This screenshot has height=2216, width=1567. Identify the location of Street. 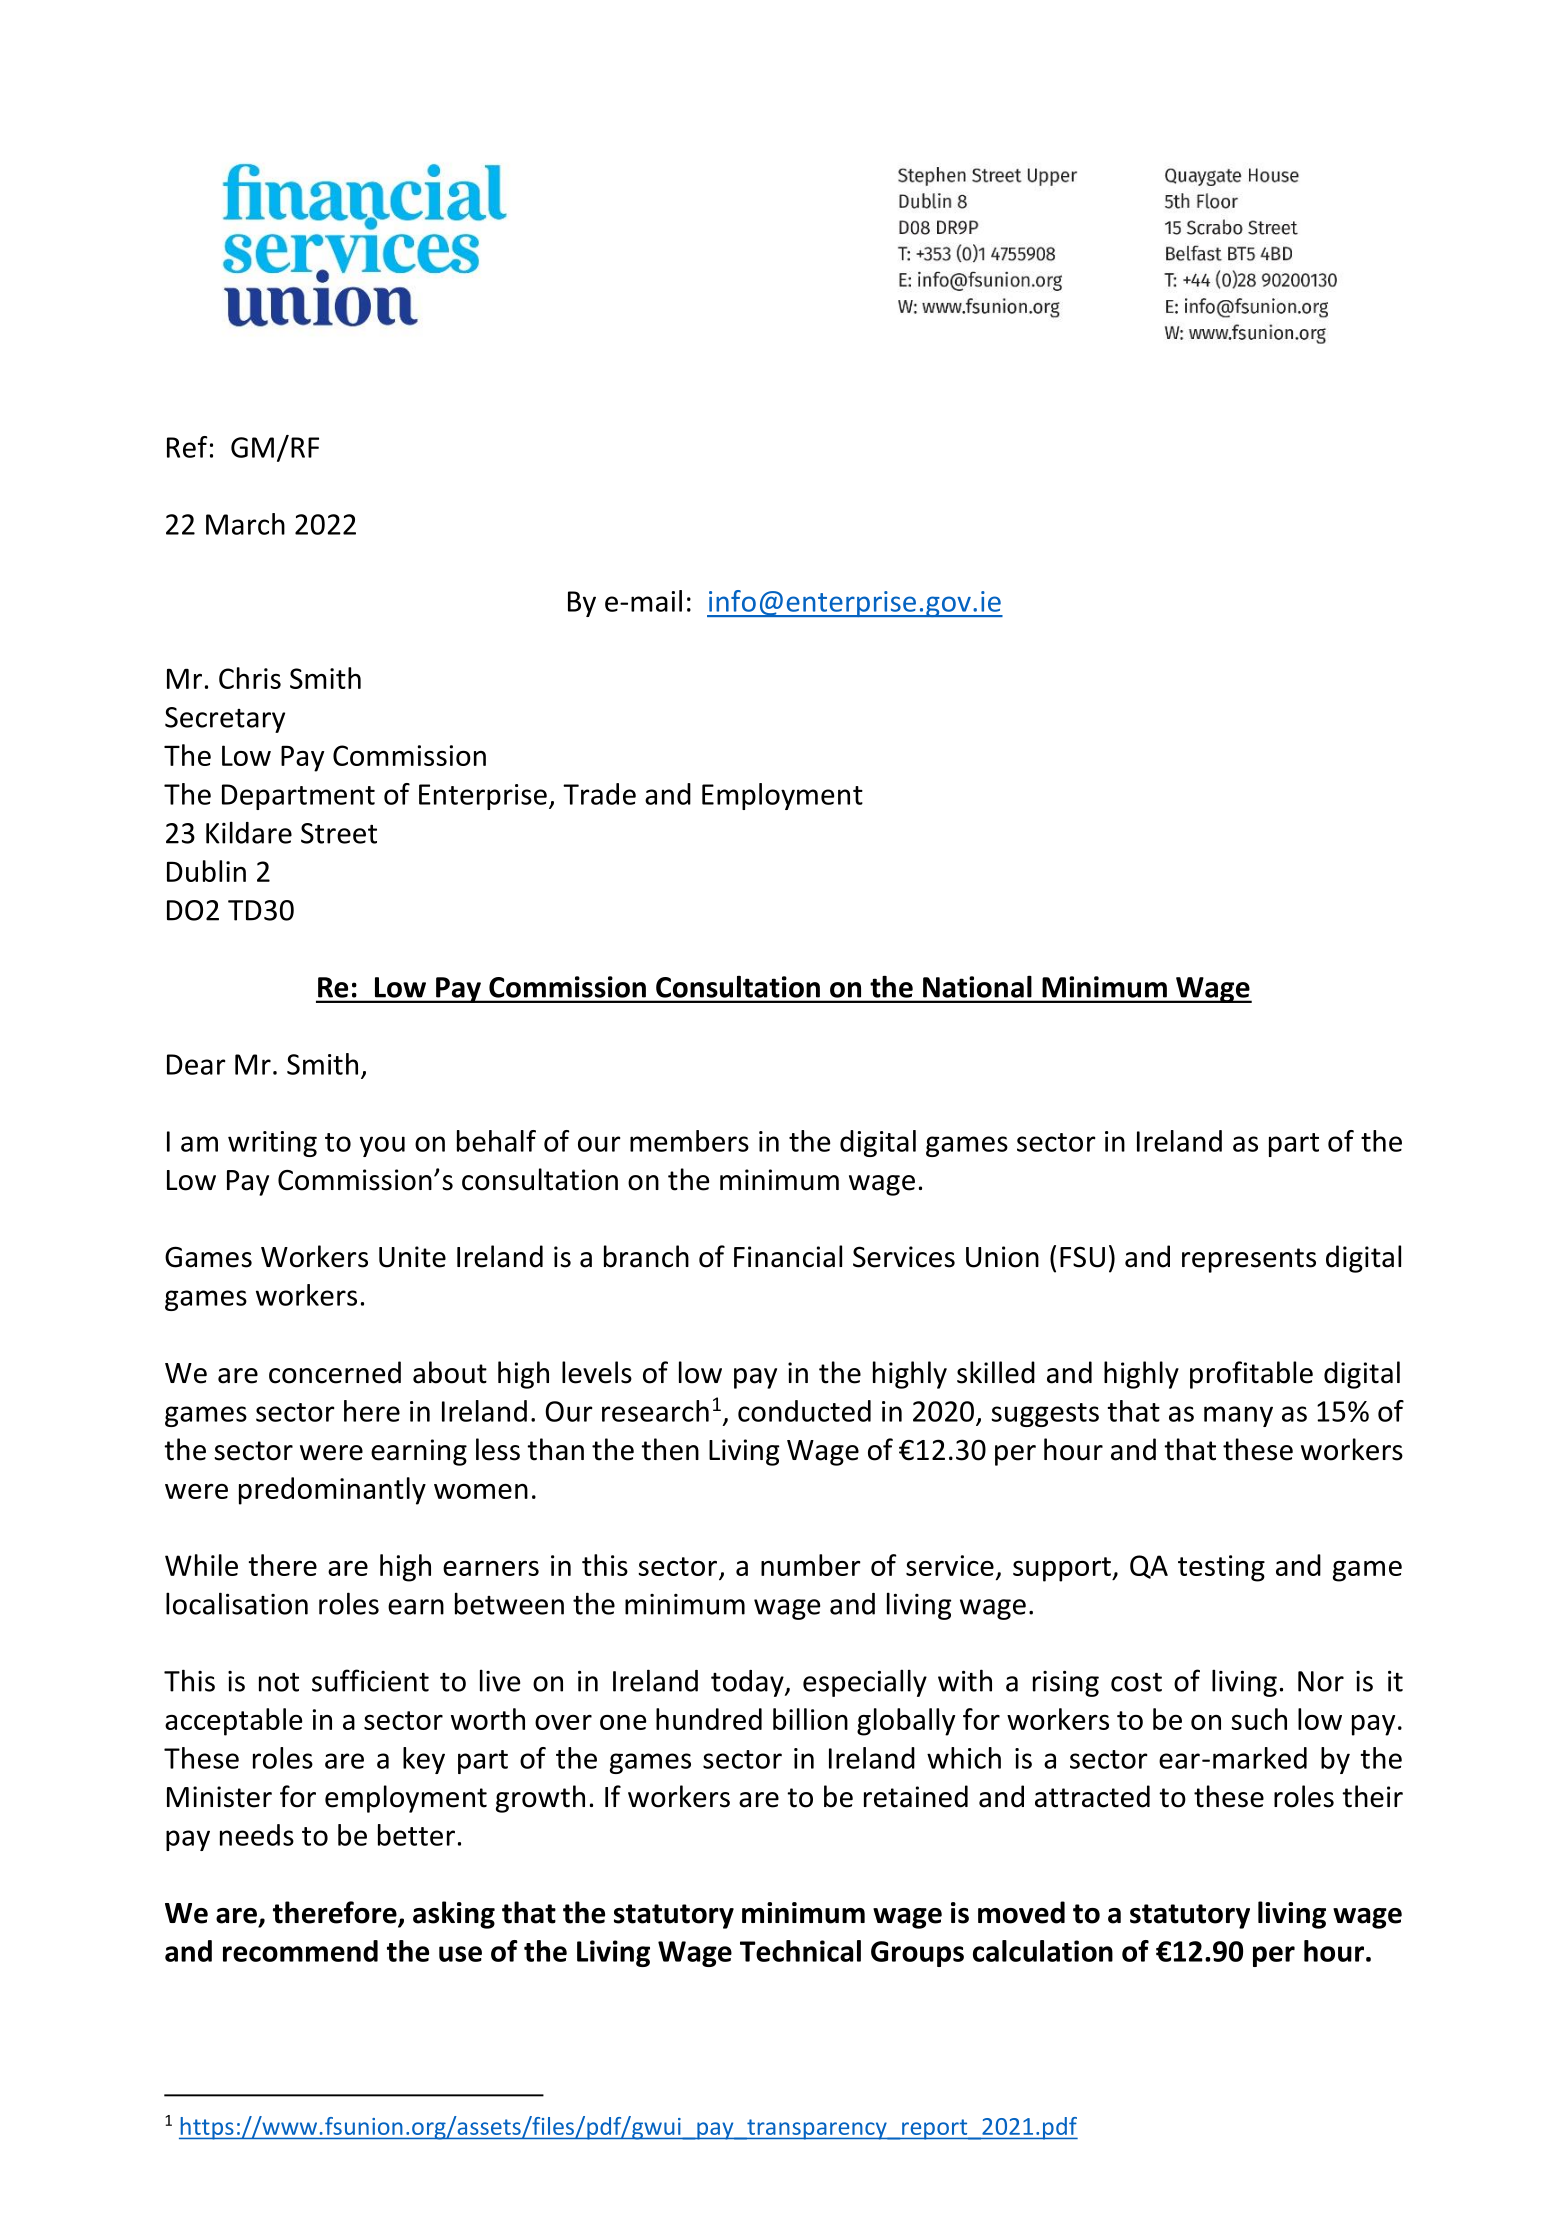
(339, 833).
